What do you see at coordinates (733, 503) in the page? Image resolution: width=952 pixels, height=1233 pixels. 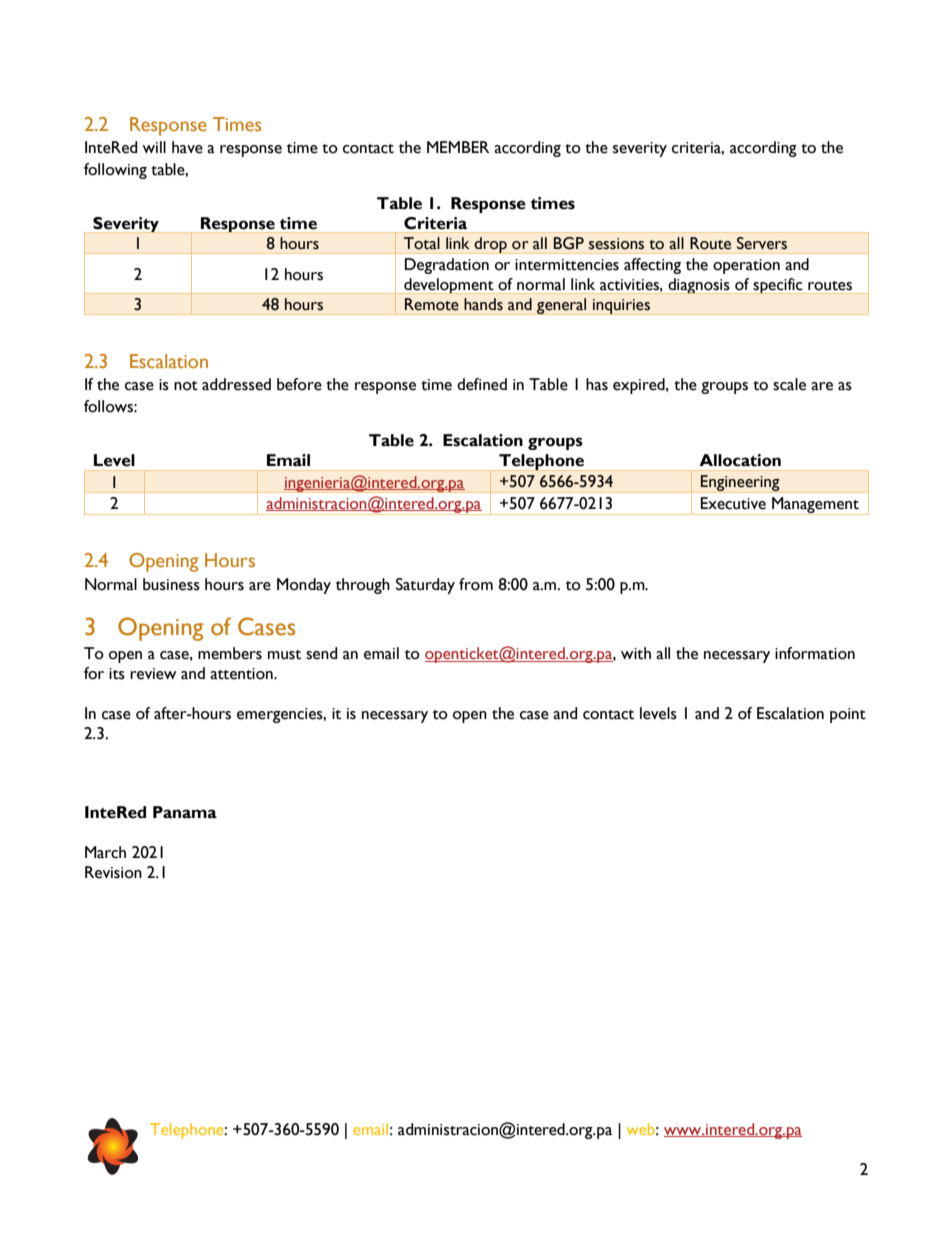 I see `Executive` at bounding box center [733, 503].
